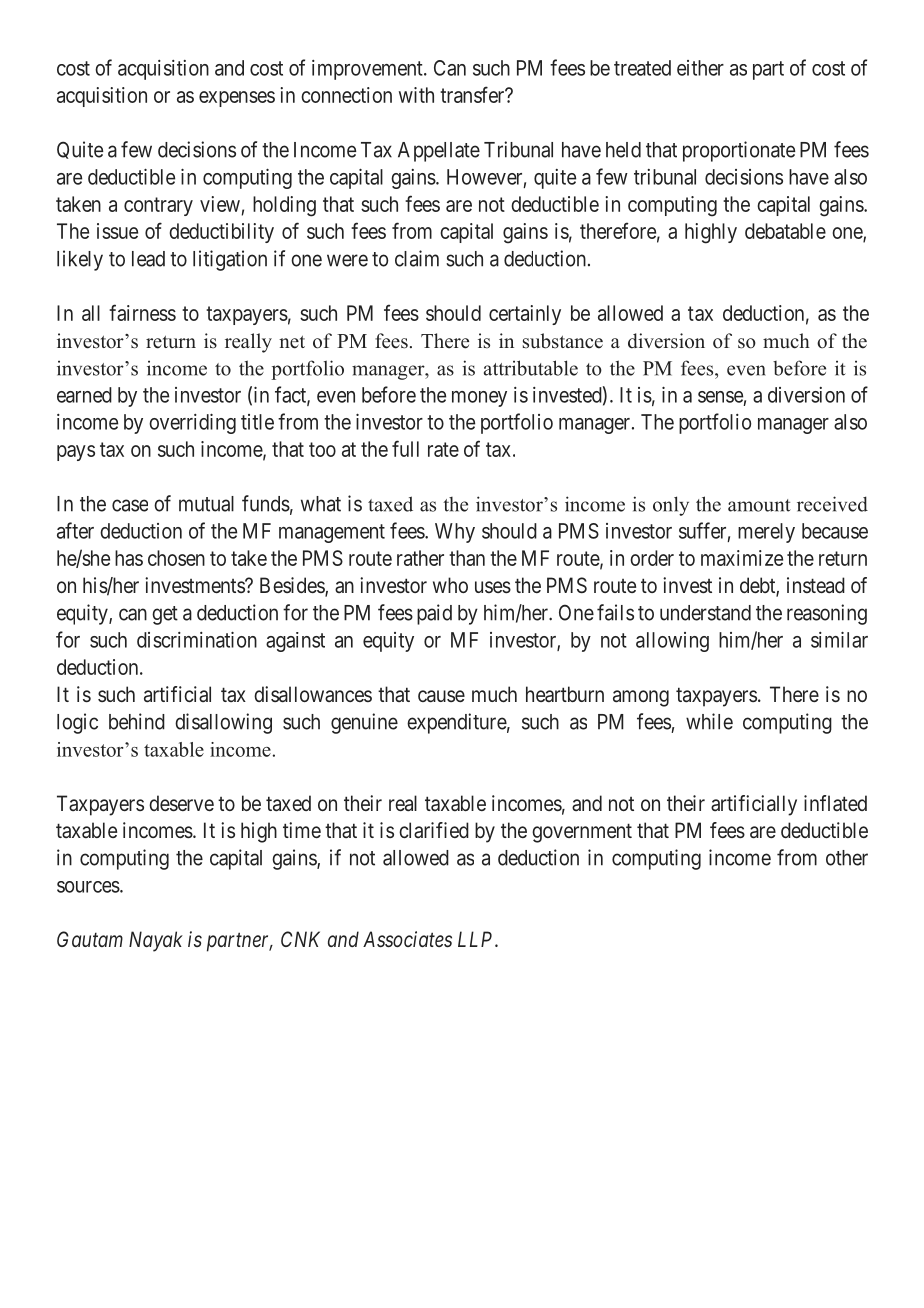 This screenshot has width=924, height=1308. What do you see at coordinates (416, 95) in the screenshot?
I see `with` at bounding box center [416, 95].
